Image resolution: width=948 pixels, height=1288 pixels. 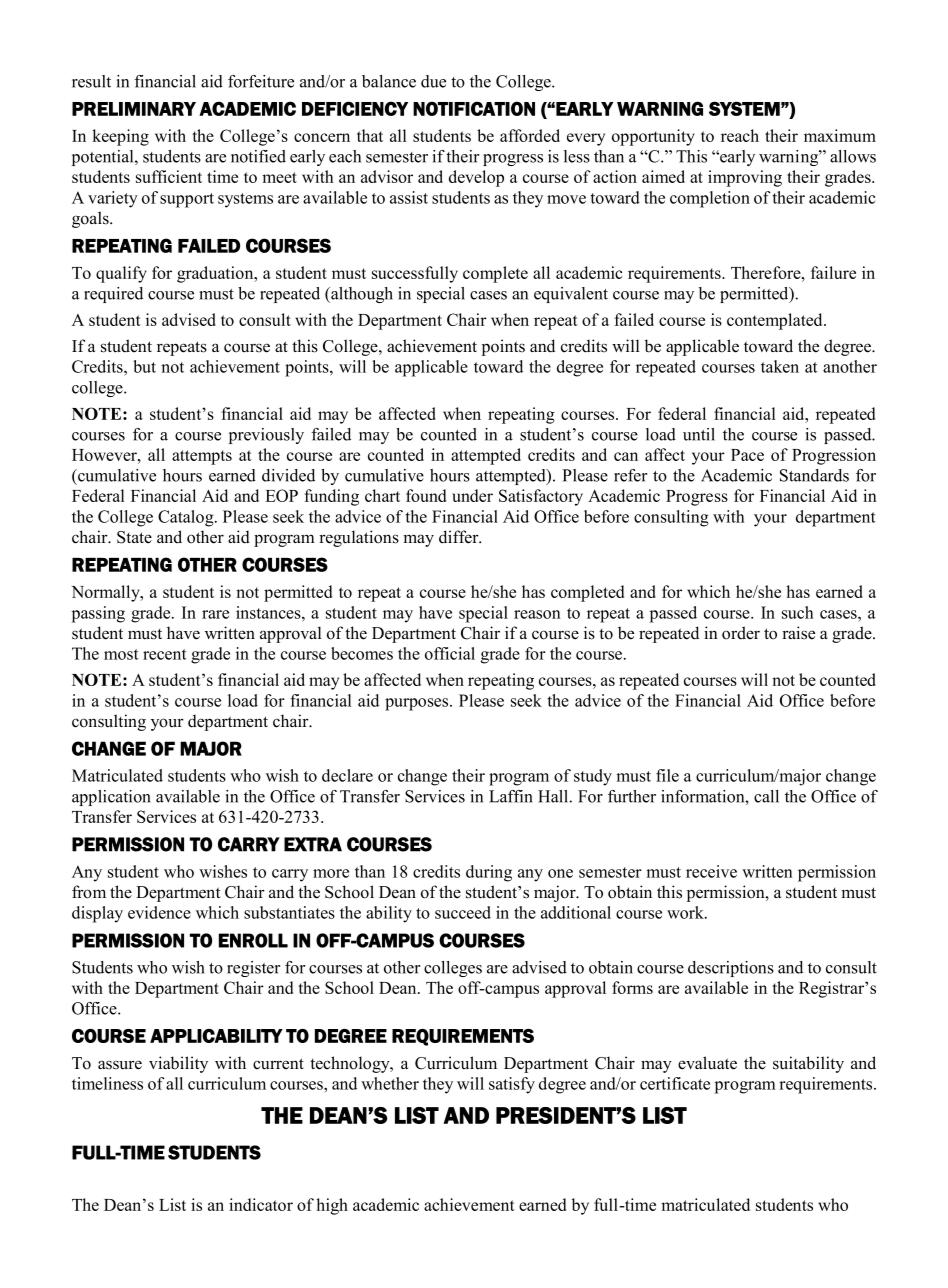 What do you see at coordinates (144, 366) in the screenshot?
I see `but` at bounding box center [144, 366].
